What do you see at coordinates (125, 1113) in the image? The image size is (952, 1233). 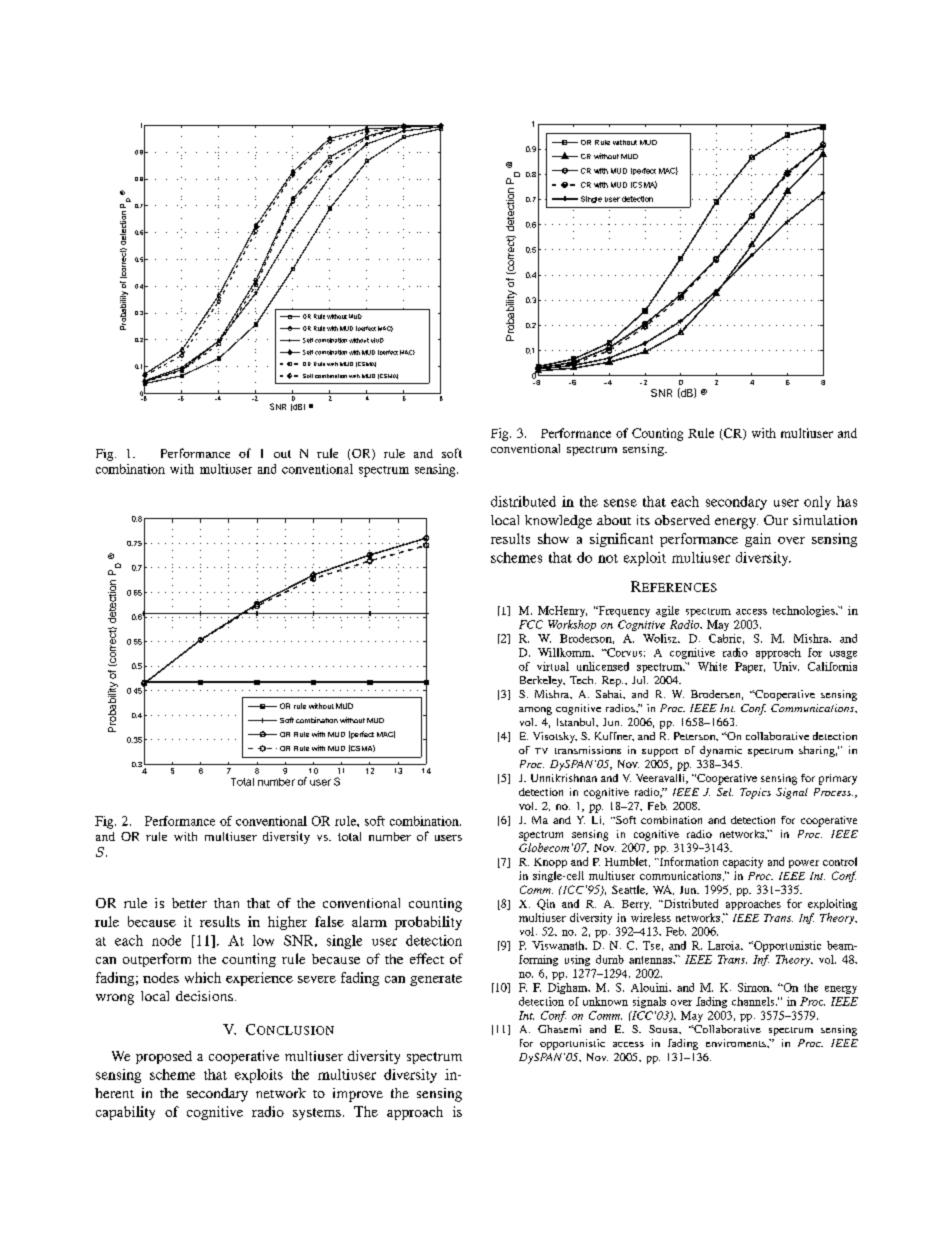 I see `capability` at bounding box center [125, 1113].
